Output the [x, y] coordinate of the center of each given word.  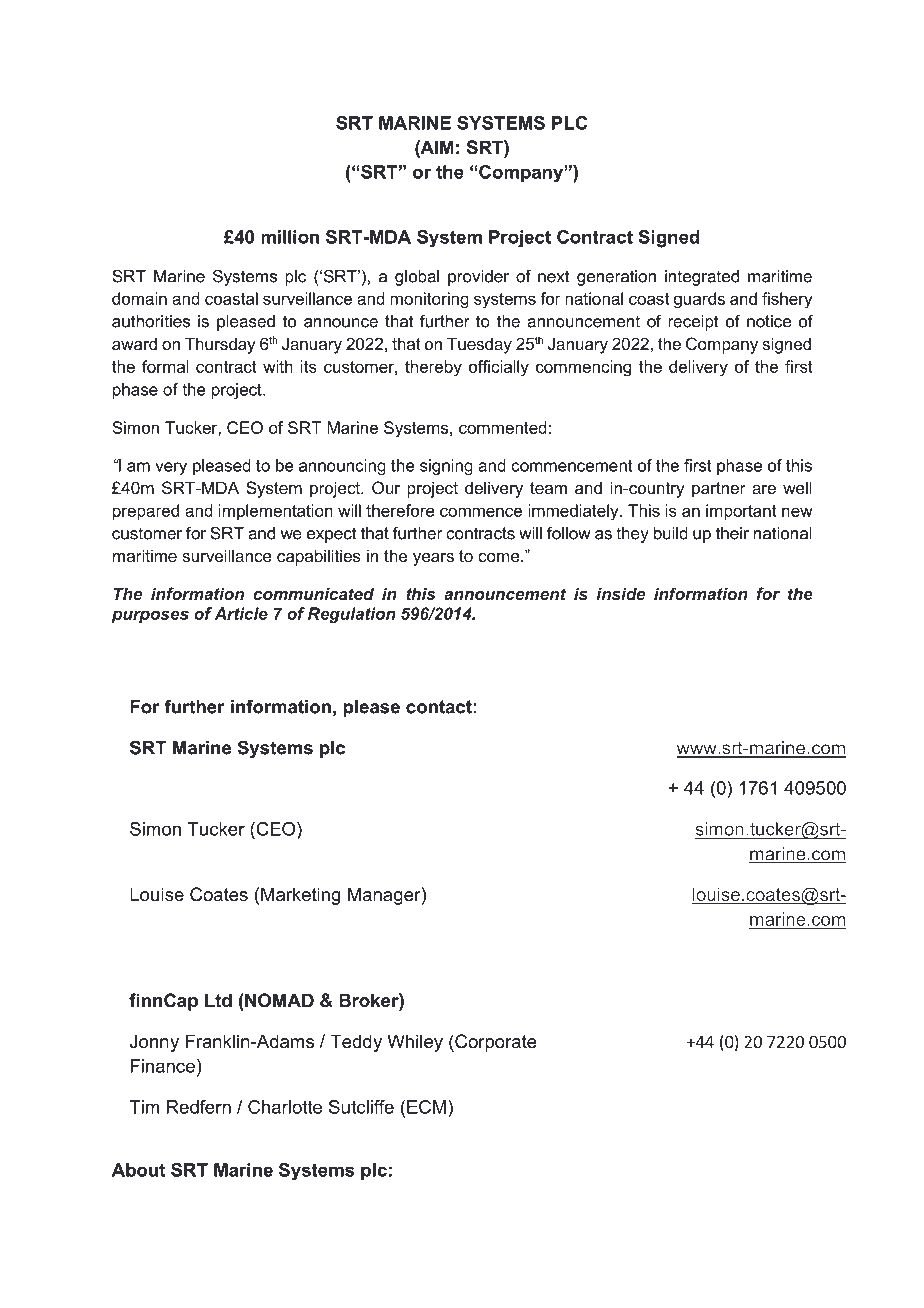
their [732, 533]
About [138, 1170]
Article [241, 613]
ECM [426, 1107]
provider [478, 278]
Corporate [495, 1043]
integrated [702, 278]
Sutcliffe [361, 1107]
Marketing [300, 896]
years [433, 559]
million [290, 237]
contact [439, 707]
